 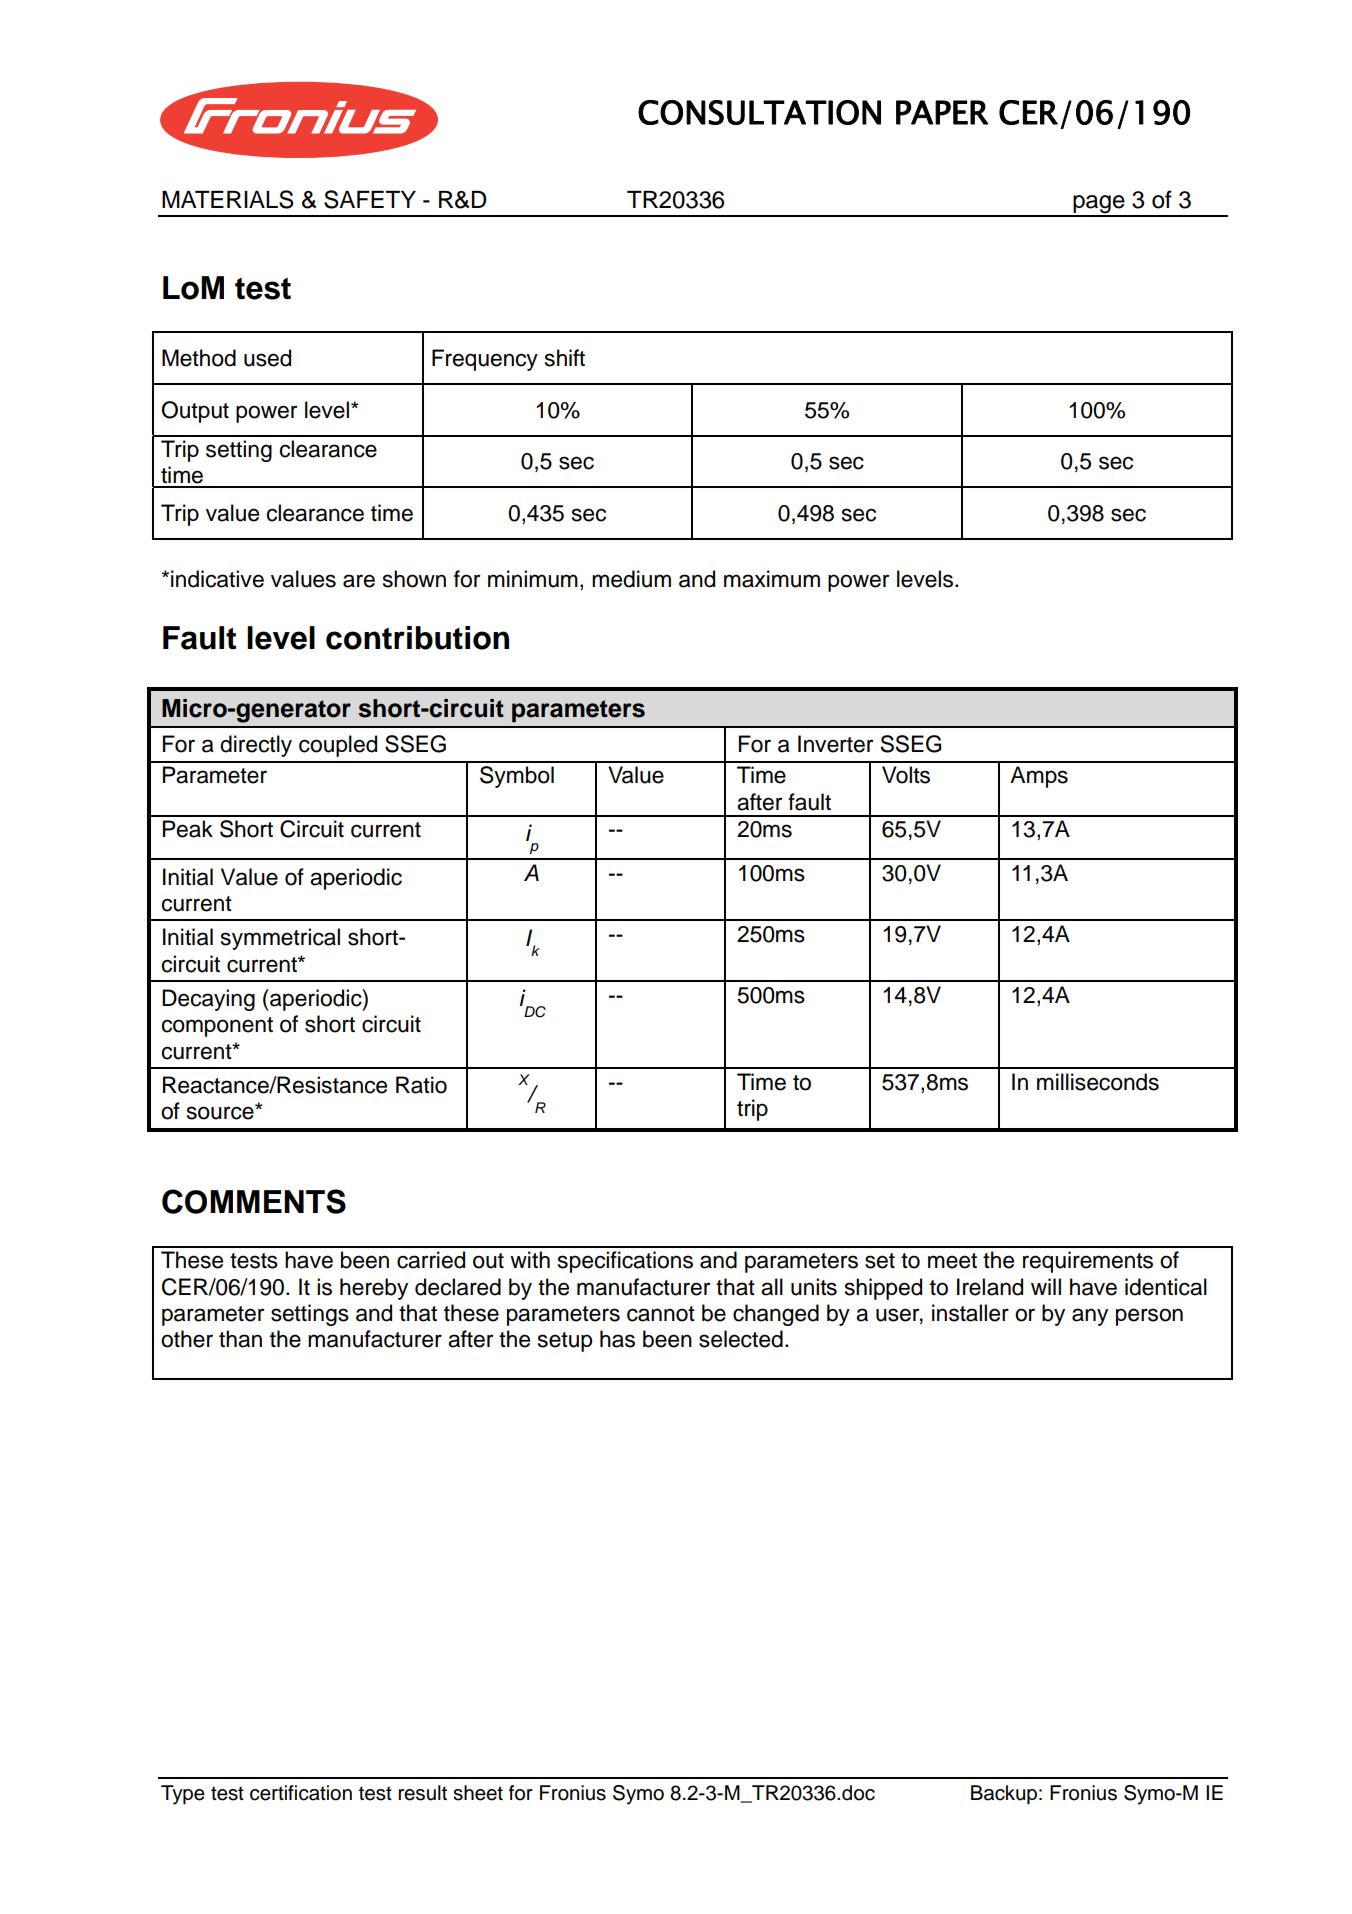 I want to click on certification, so click(x=301, y=1793).
